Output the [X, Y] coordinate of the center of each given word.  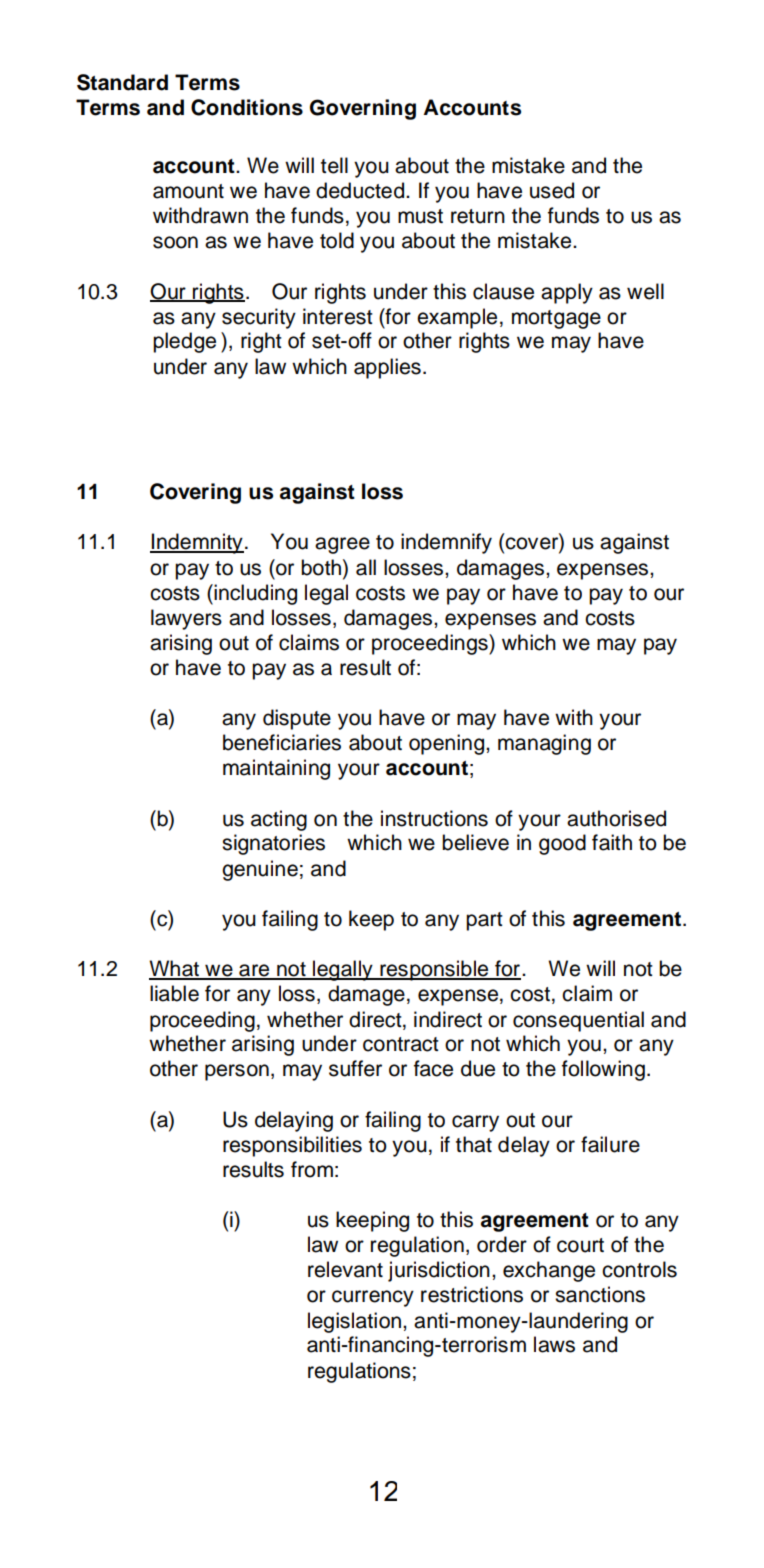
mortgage [556, 319]
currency [373, 1298]
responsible [434, 970]
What [175, 969]
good [562, 844]
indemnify [446, 543]
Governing [363, 109]
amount [188, 191]
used [552, 190]
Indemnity [197, 543]
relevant [345, 1269]
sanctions [600, 1294]
